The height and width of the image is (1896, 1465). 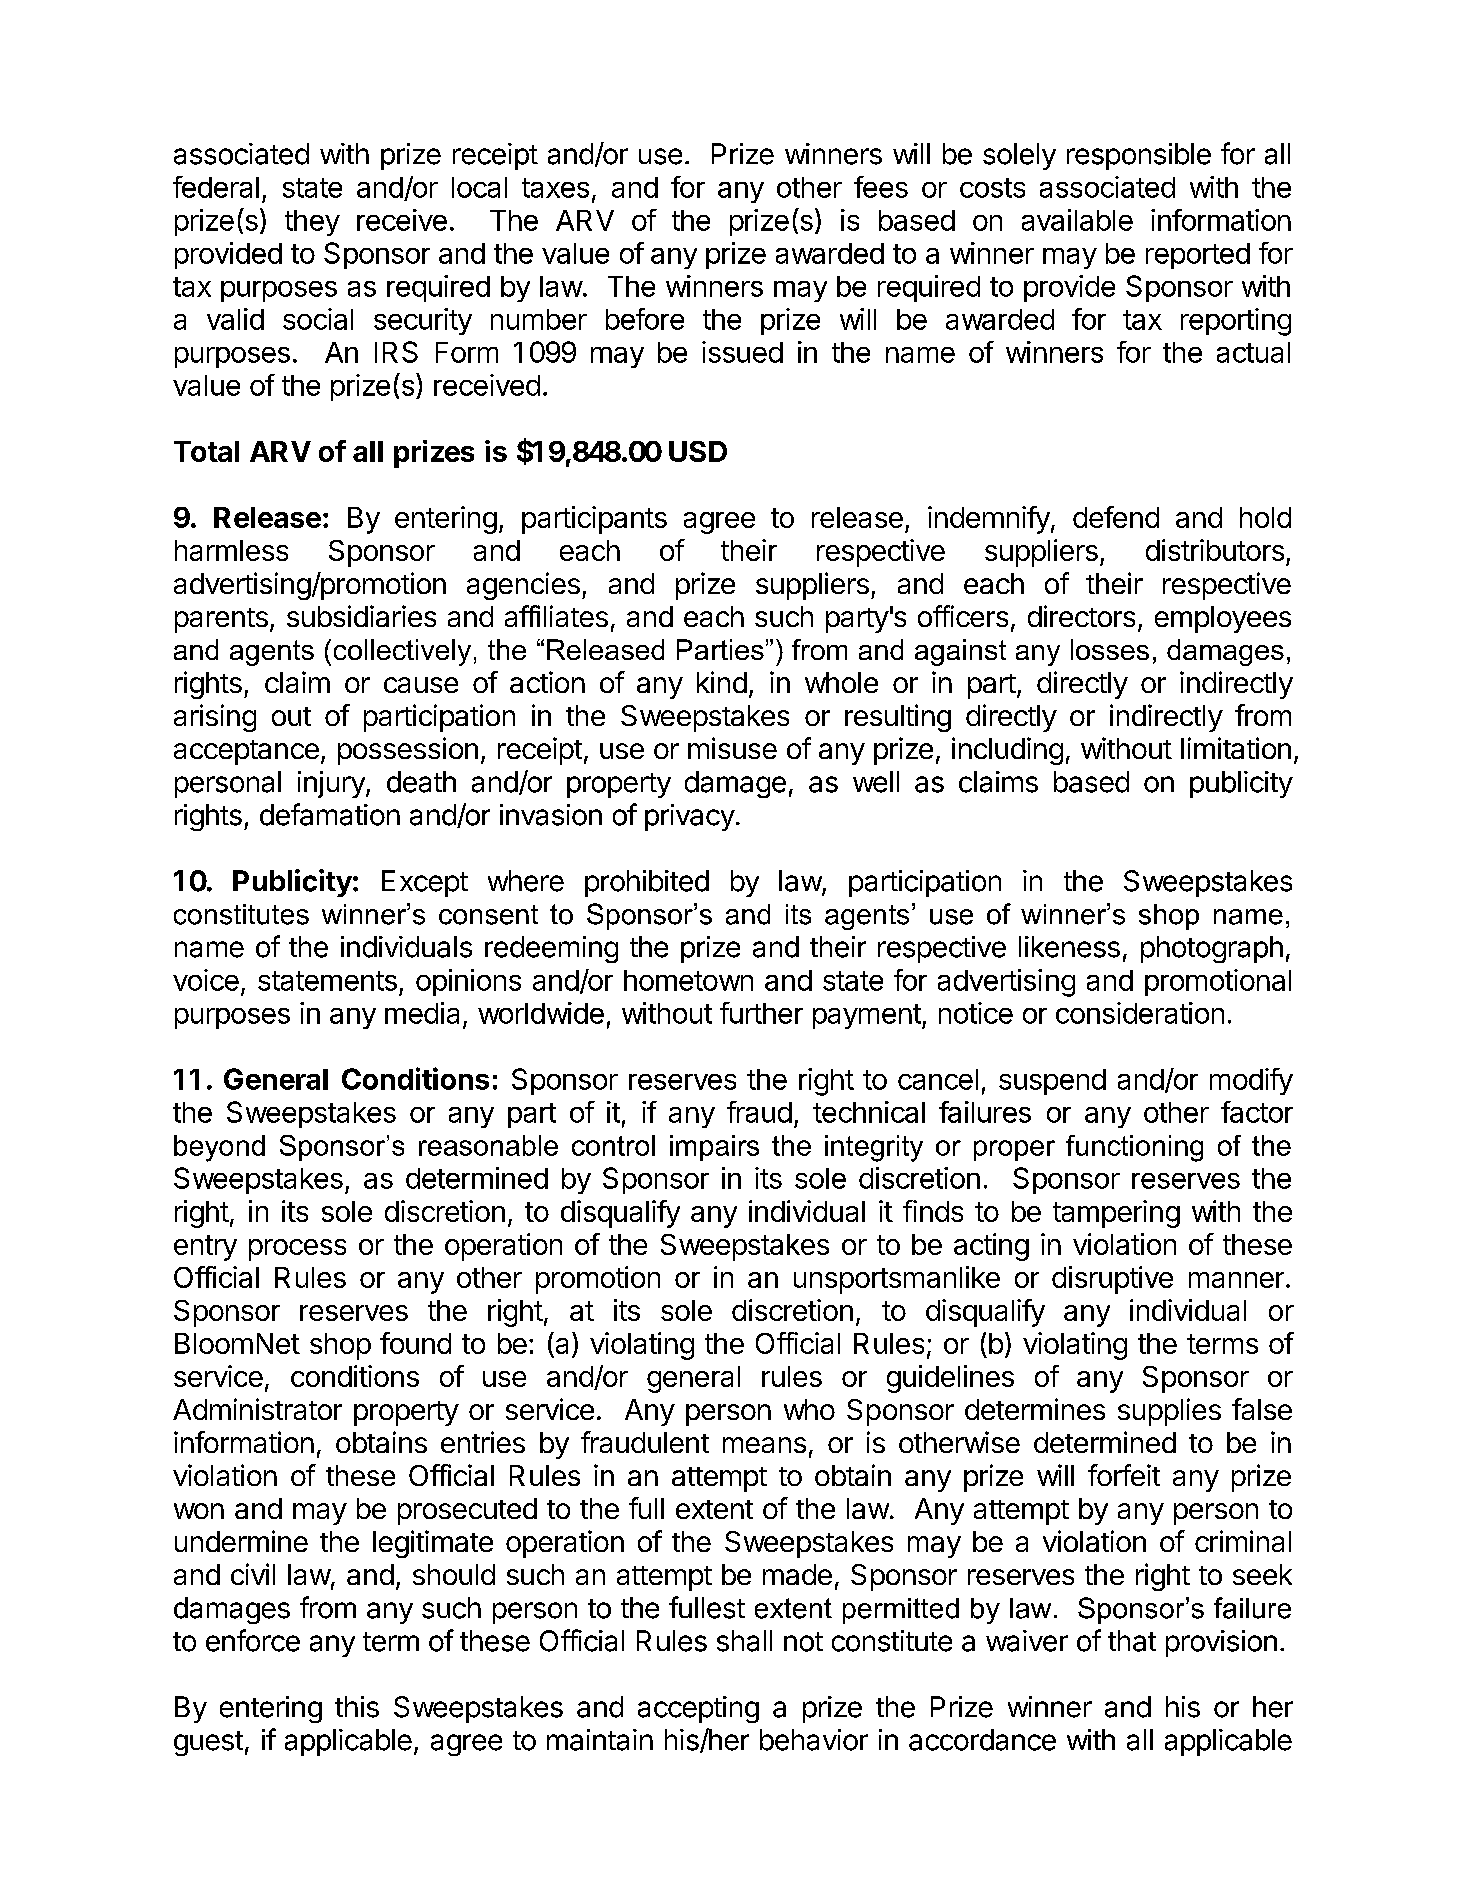 What do you see at coordinates (1069, 947) in the image?
I see `likeness` at bounding box center [1069, 947].
